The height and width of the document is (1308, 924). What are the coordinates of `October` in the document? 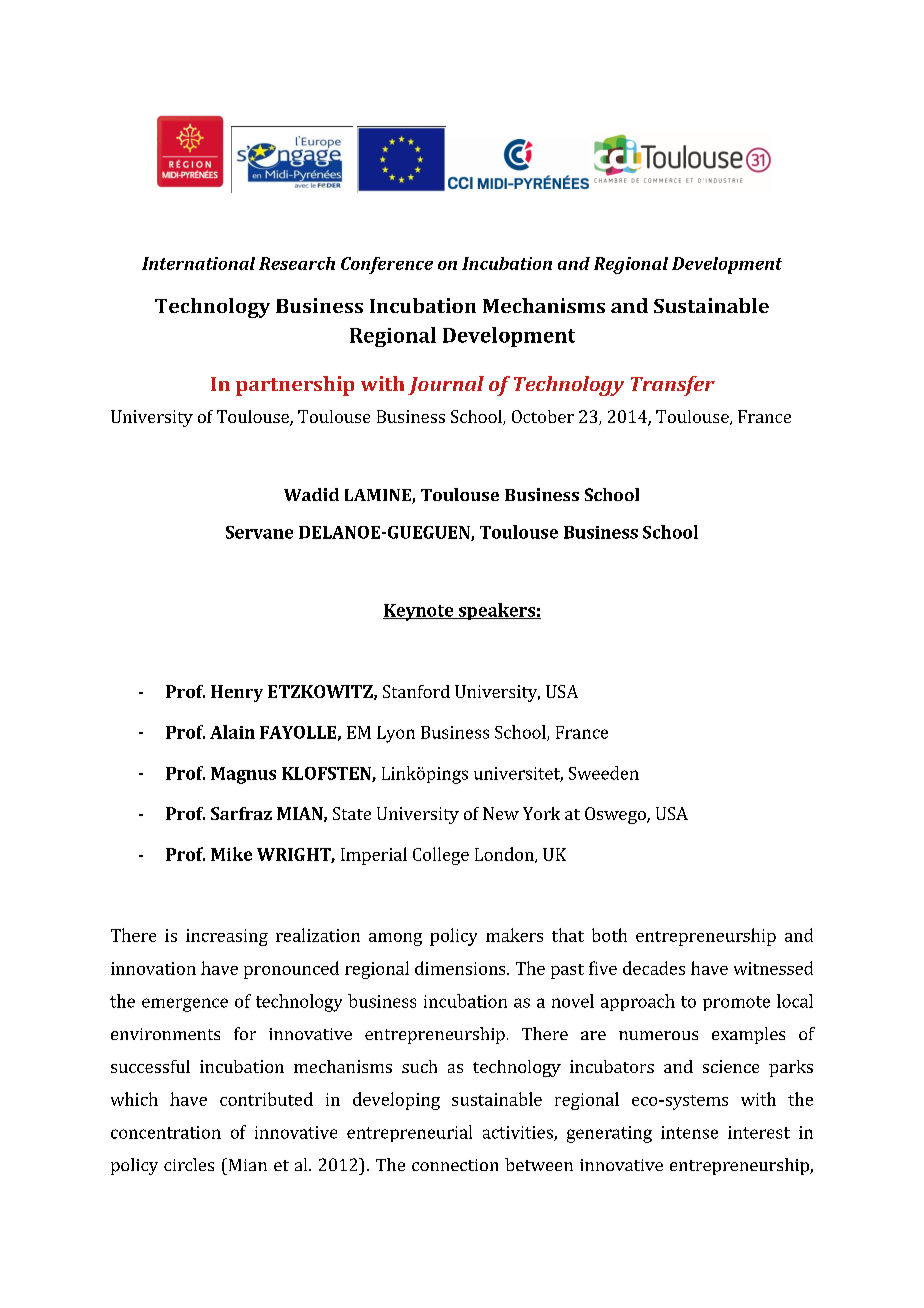 It's located at (543, 416).
